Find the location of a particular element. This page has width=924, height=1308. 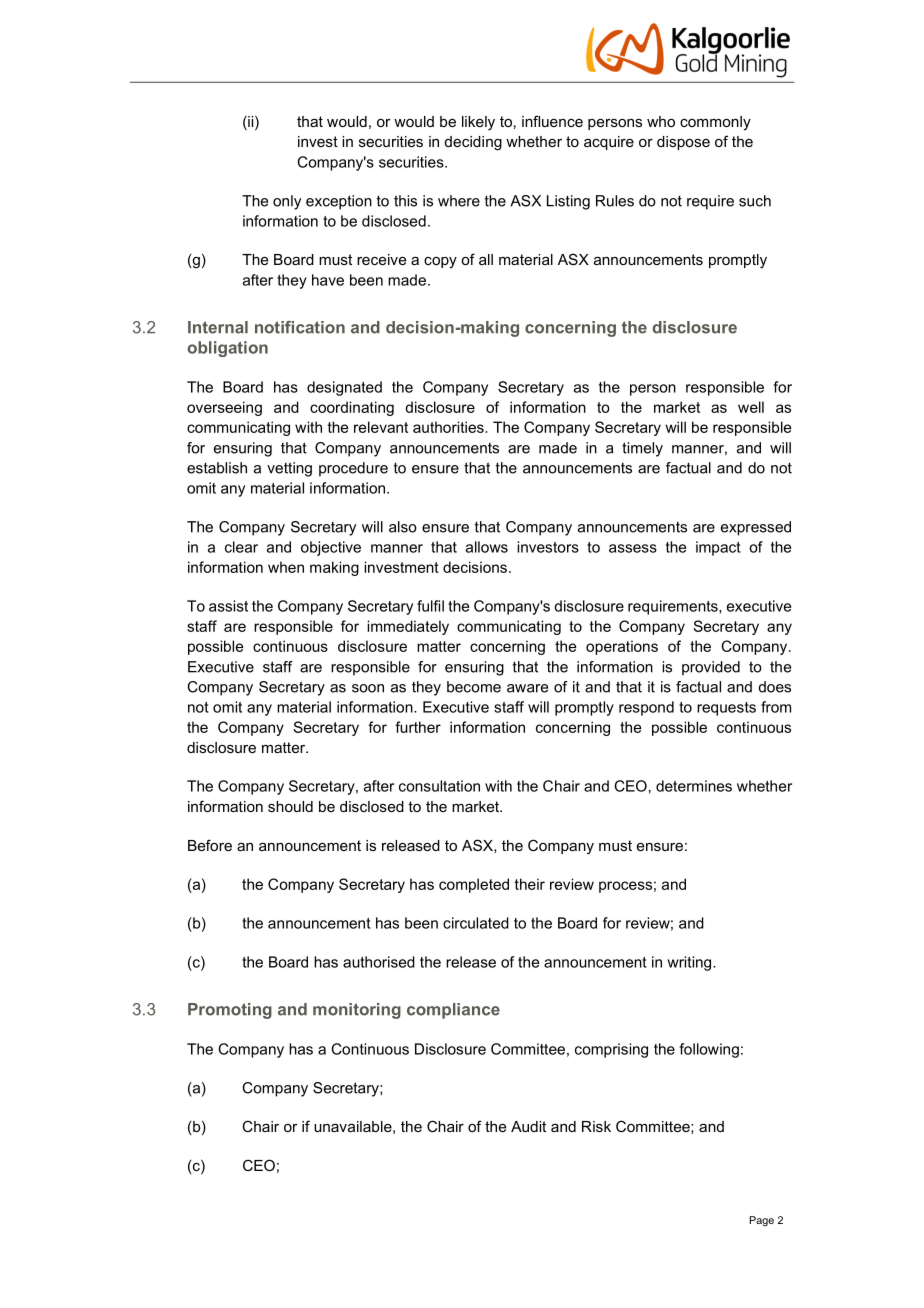

deciding is located at coordinates (473, 143).
